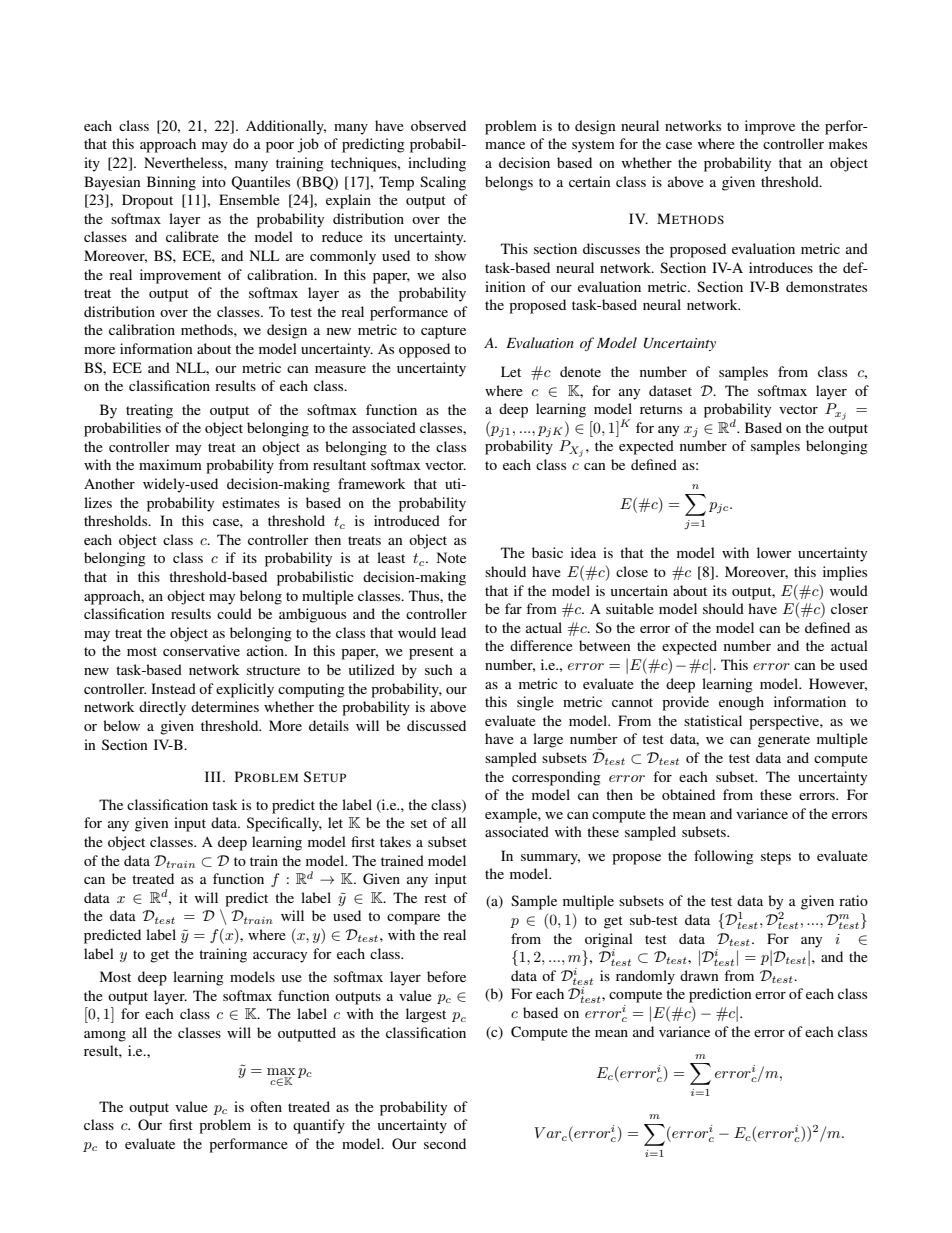  What do you see at coordinates (661, 409) in the page?
I see `returns` at bounding box center [661, 409].
